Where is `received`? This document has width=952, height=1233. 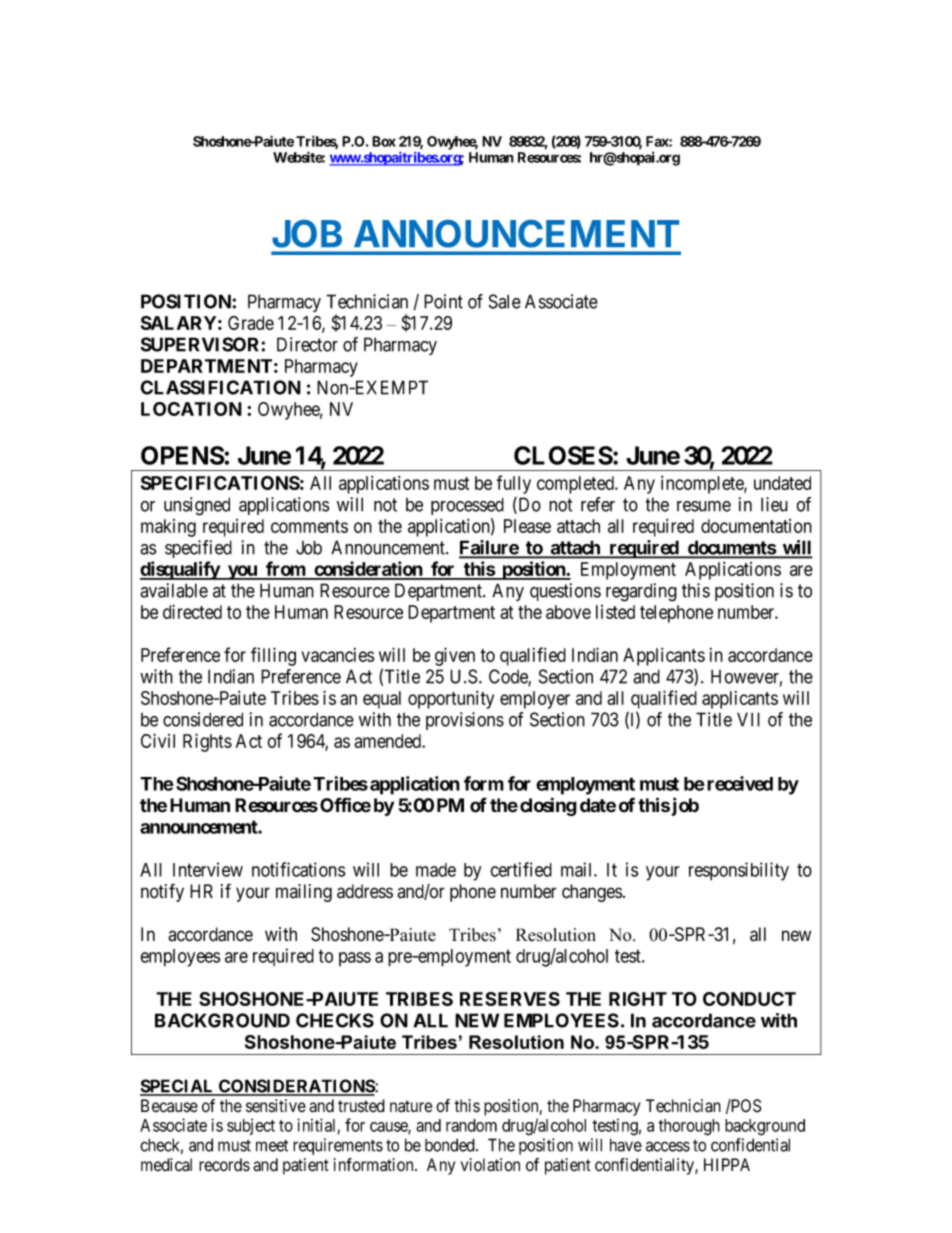 received is located at coordinates (740, 783).
